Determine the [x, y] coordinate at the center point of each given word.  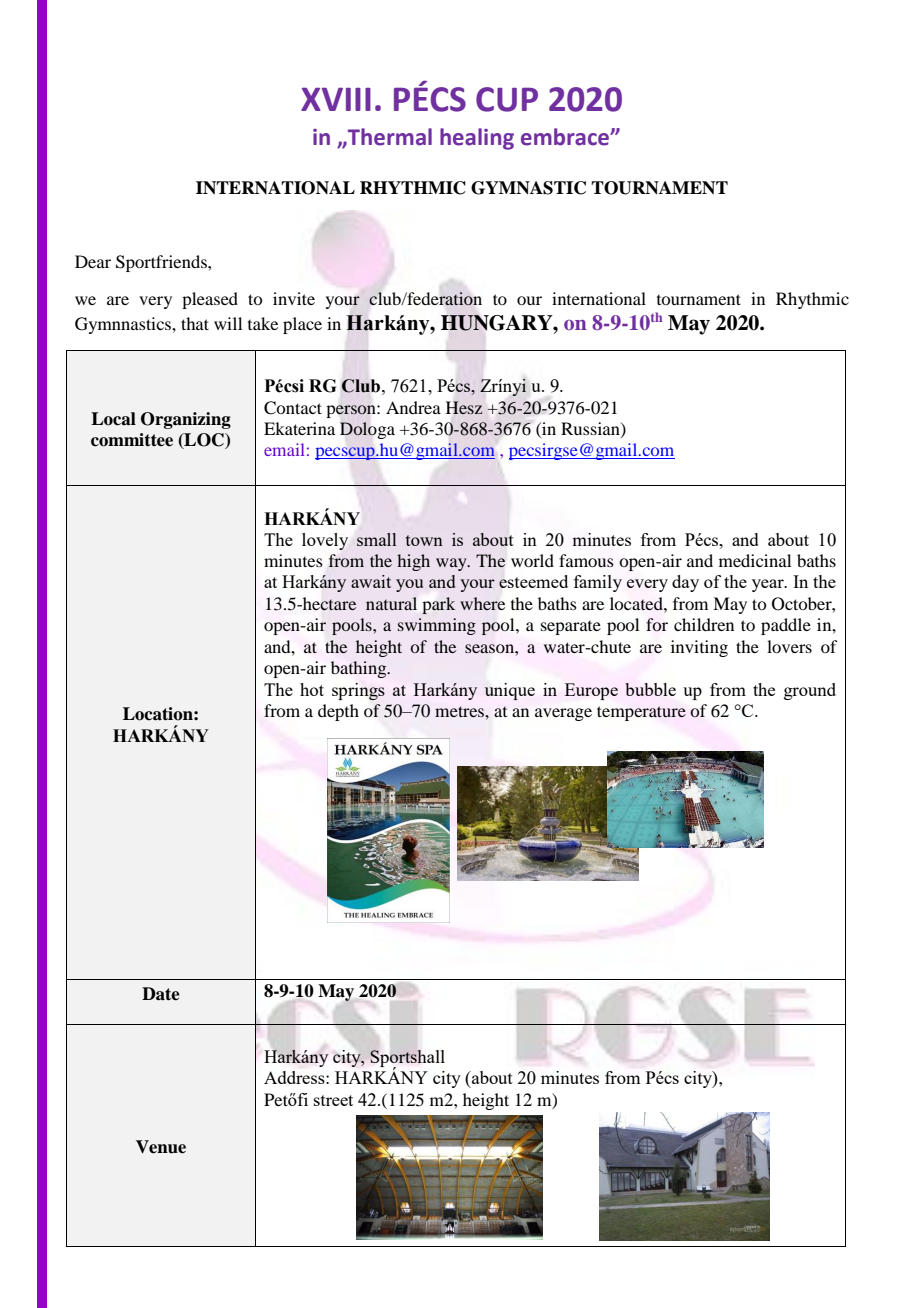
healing [477, 139]
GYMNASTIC [528, 188]
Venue [161, 1147]
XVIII [336, 99]
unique [510, 691]
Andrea [413, 407]
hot [312, 689]
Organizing [186, 420]
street [333, 1100]
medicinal [755, 560]
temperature [641, 713]
